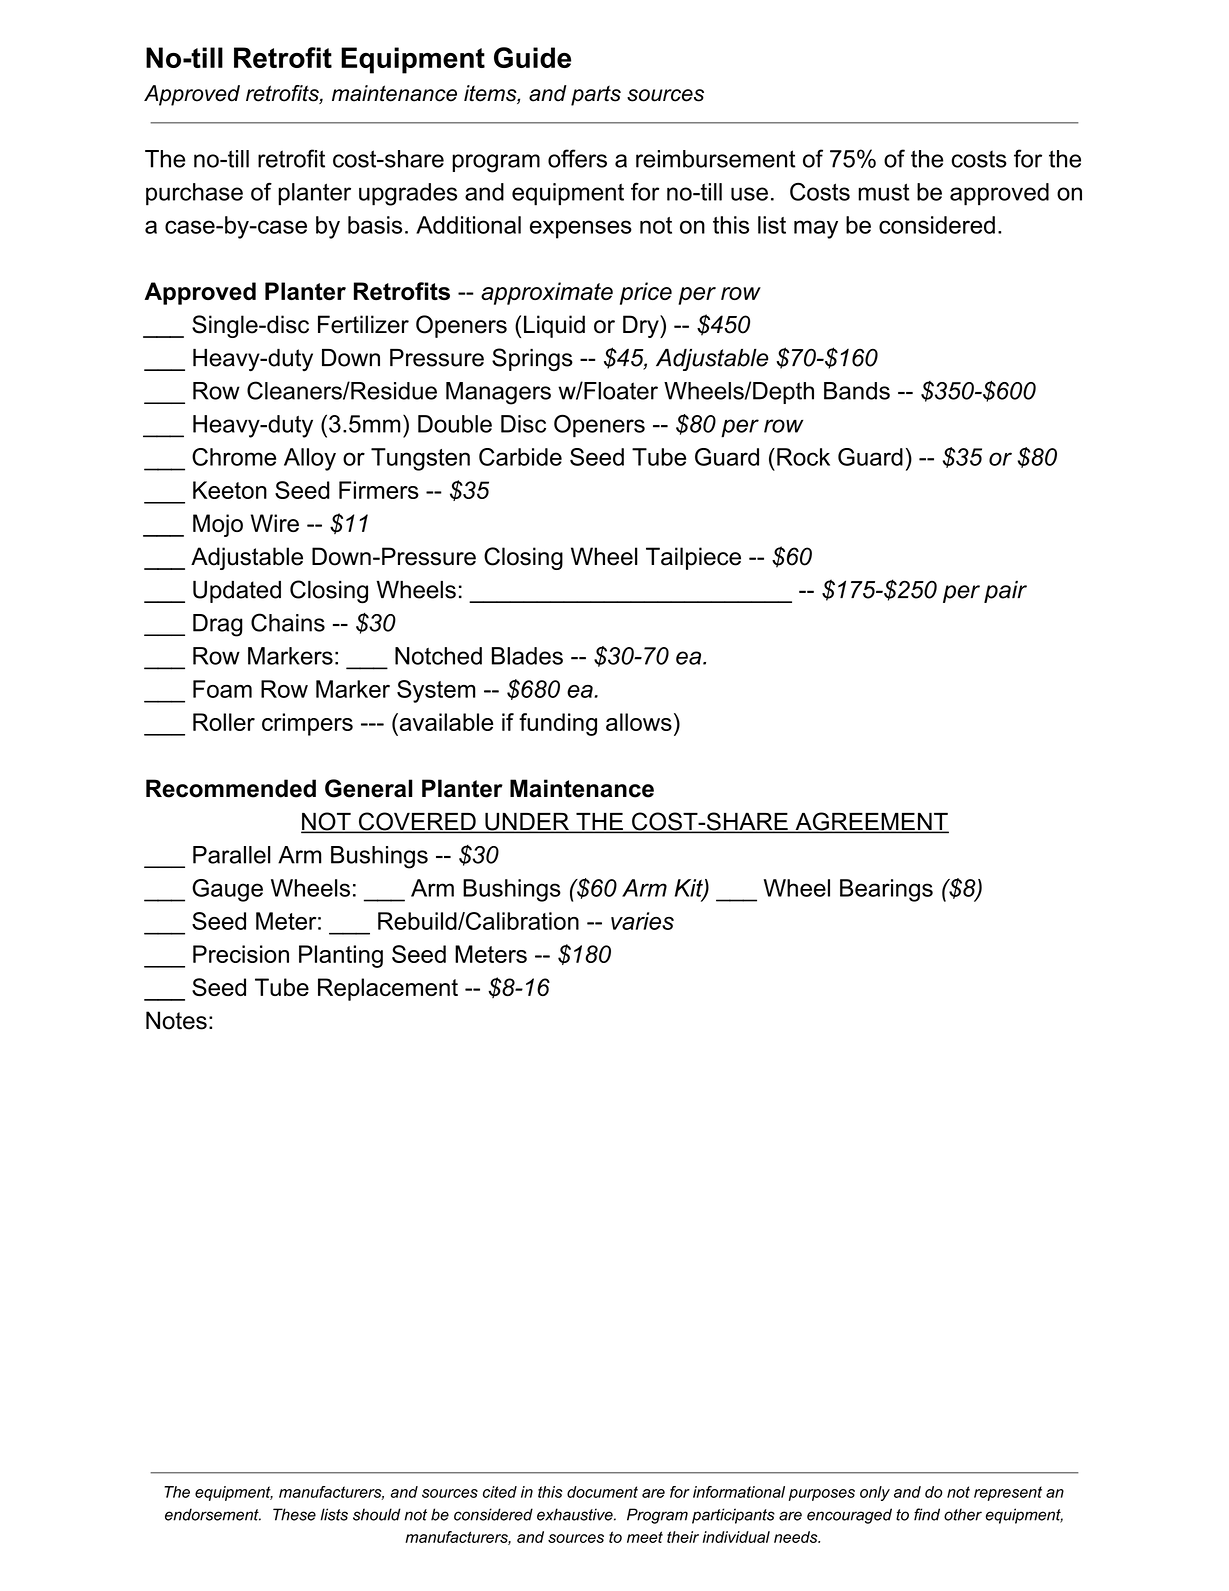 The image size is (1229, 1591). Describe the element at coordinates (1005, 592) in the page. I see `pair` at that location.
